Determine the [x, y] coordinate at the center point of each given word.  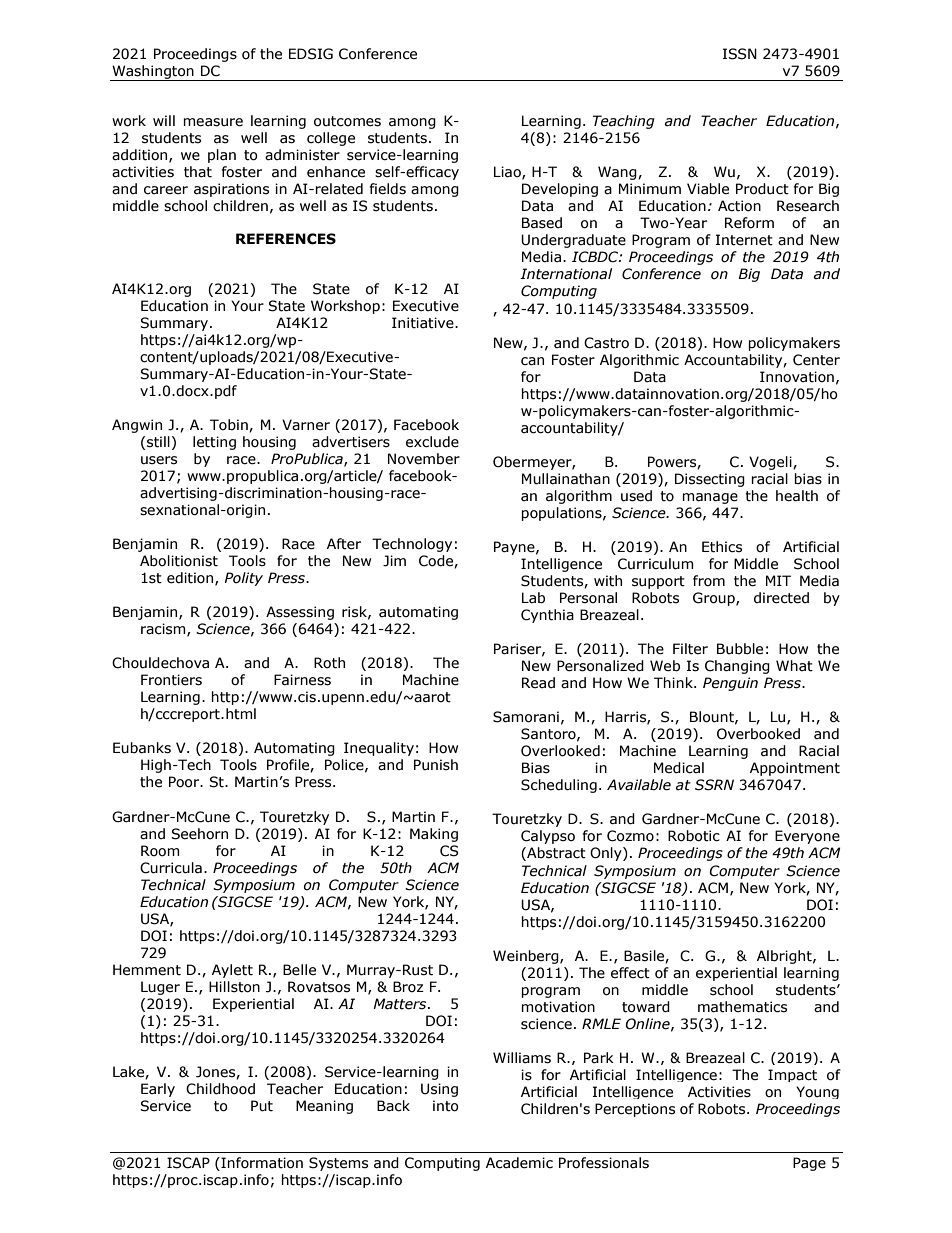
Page [809, 1164]
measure [213, 122]
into [446, 1106]
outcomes [347, 121]
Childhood [220, 1089]
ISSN [740, 54]
